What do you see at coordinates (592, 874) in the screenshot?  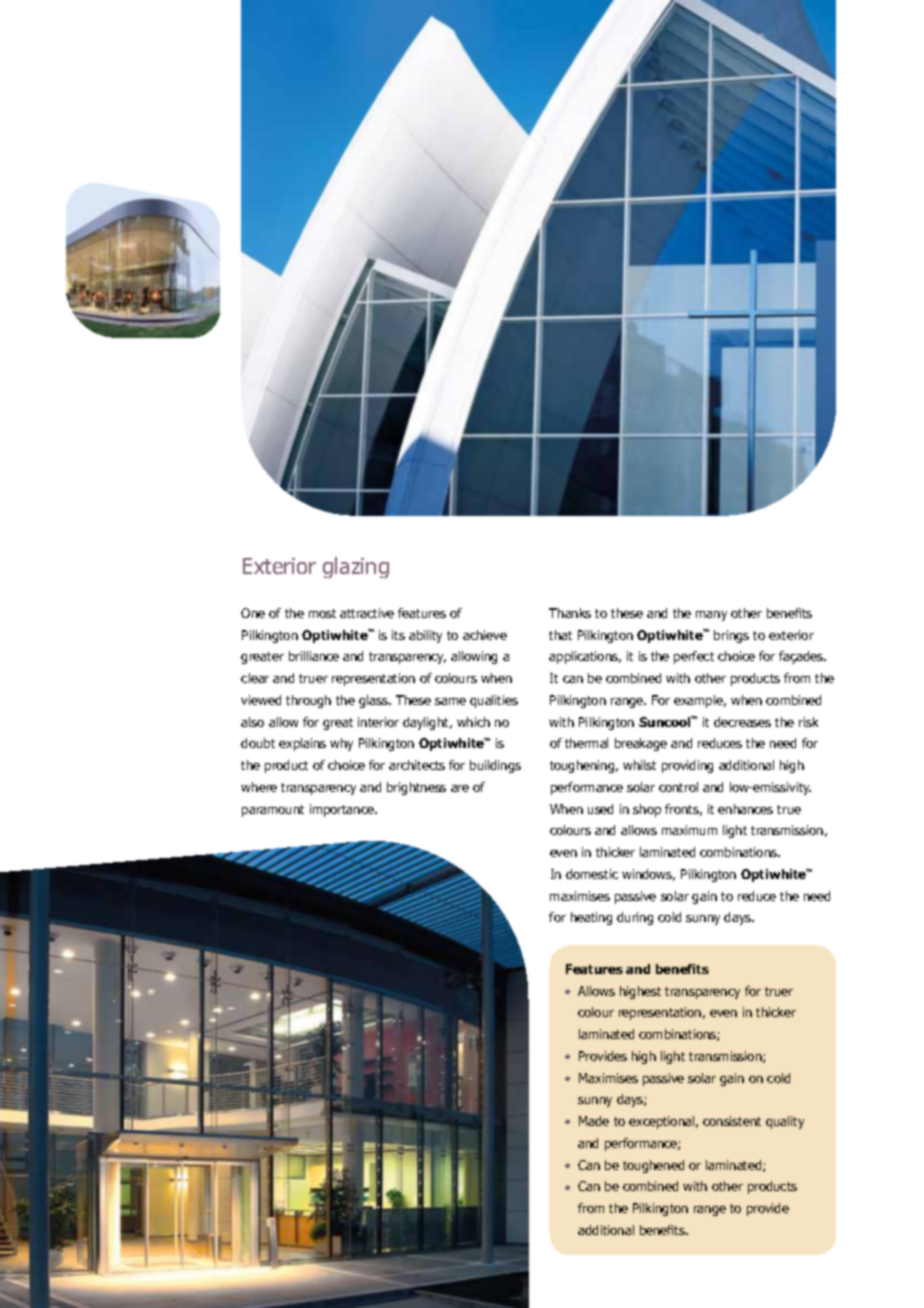 I see `domestic` at bounding box center [592, 874].
